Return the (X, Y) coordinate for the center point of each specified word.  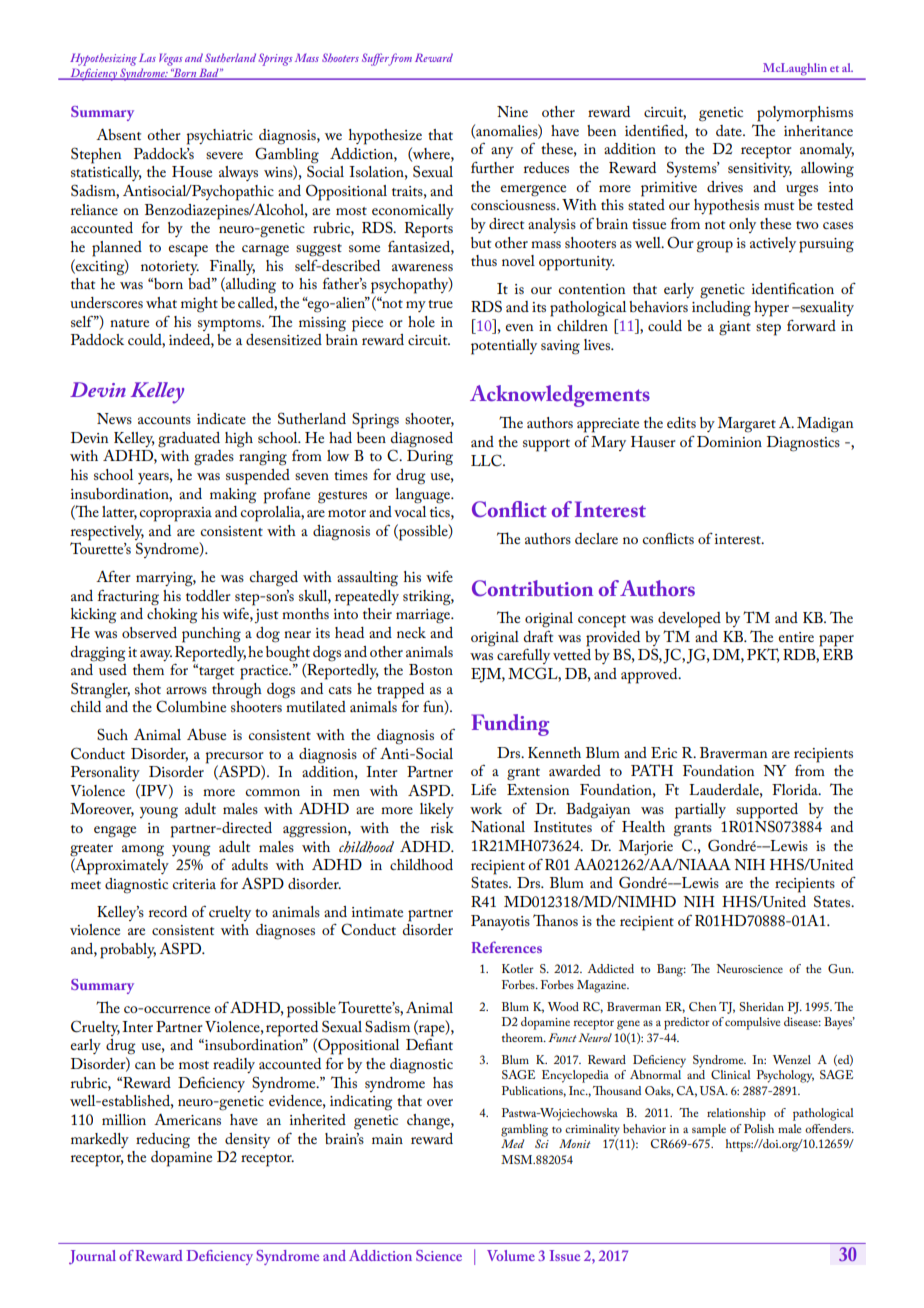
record (168, 911)
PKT (763, 655)
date (730, 130)
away (156, 655)
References (506, 947)
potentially (504, 347)
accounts (164, 420)
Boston (431, 669)
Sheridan (762, 1006)
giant (735, 328)
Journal (92, 1257)
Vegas (171, 59)
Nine (512, 111)
